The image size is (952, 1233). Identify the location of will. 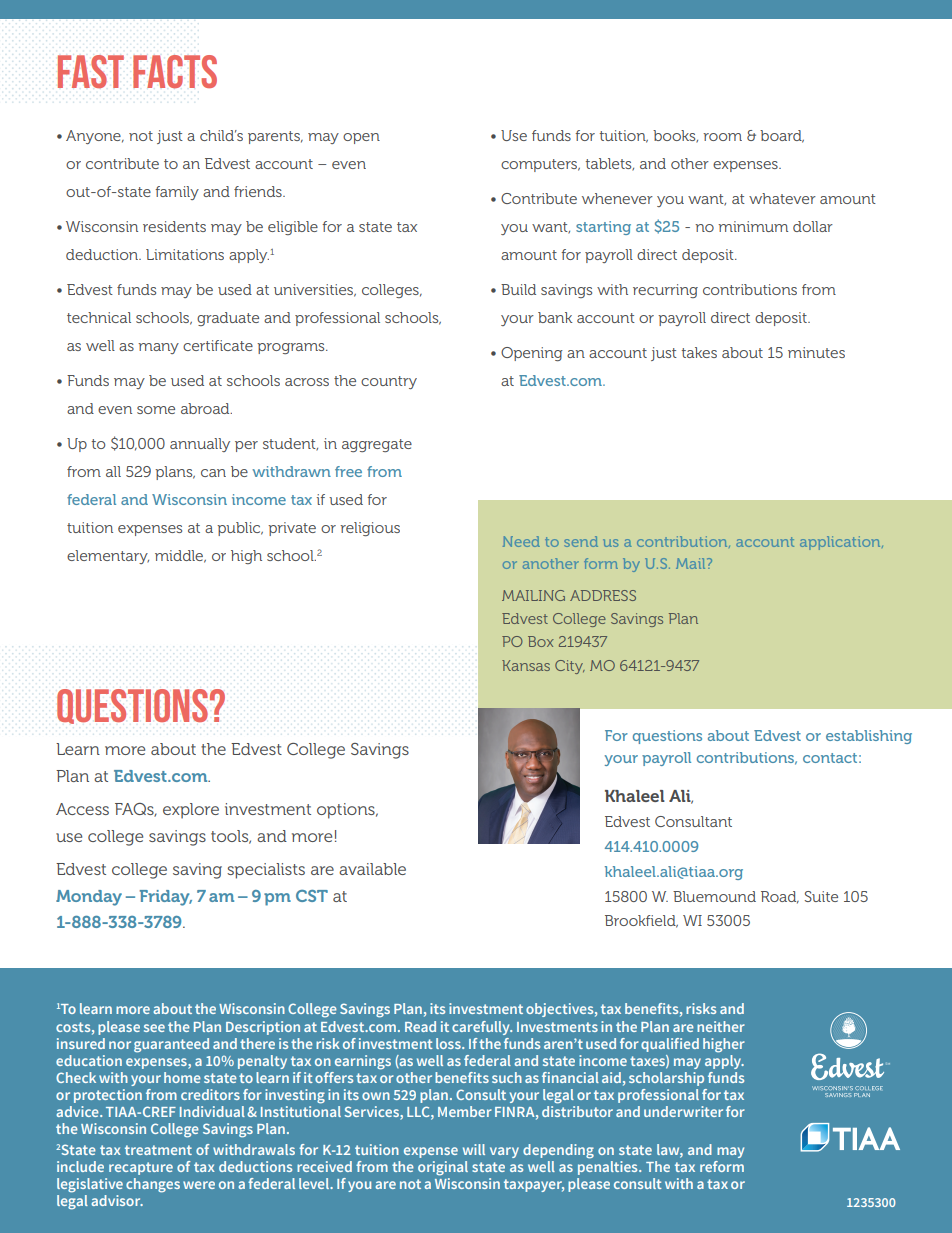
(474, 1149).
